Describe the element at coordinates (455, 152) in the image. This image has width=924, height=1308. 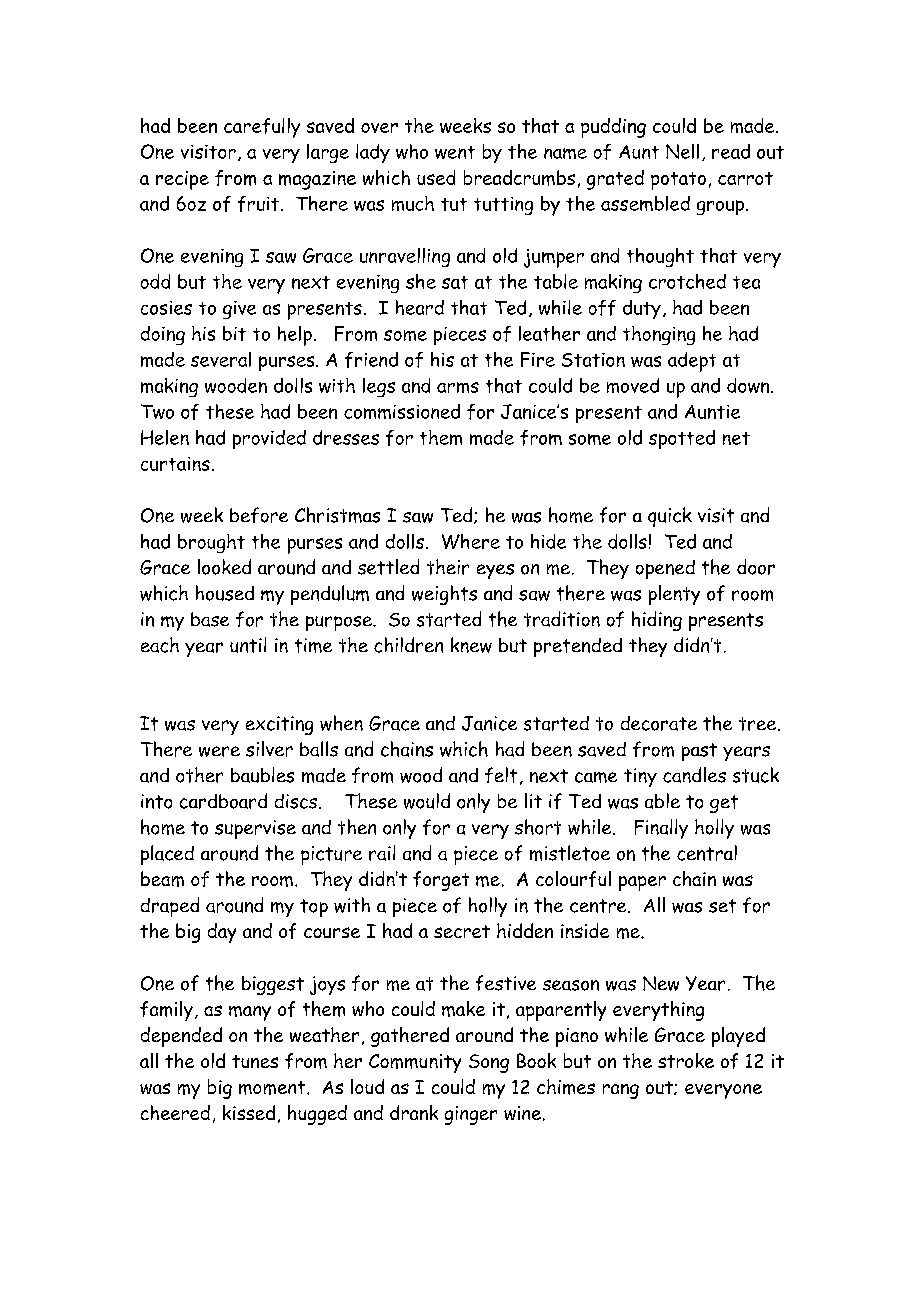
I see `went` at that location.
